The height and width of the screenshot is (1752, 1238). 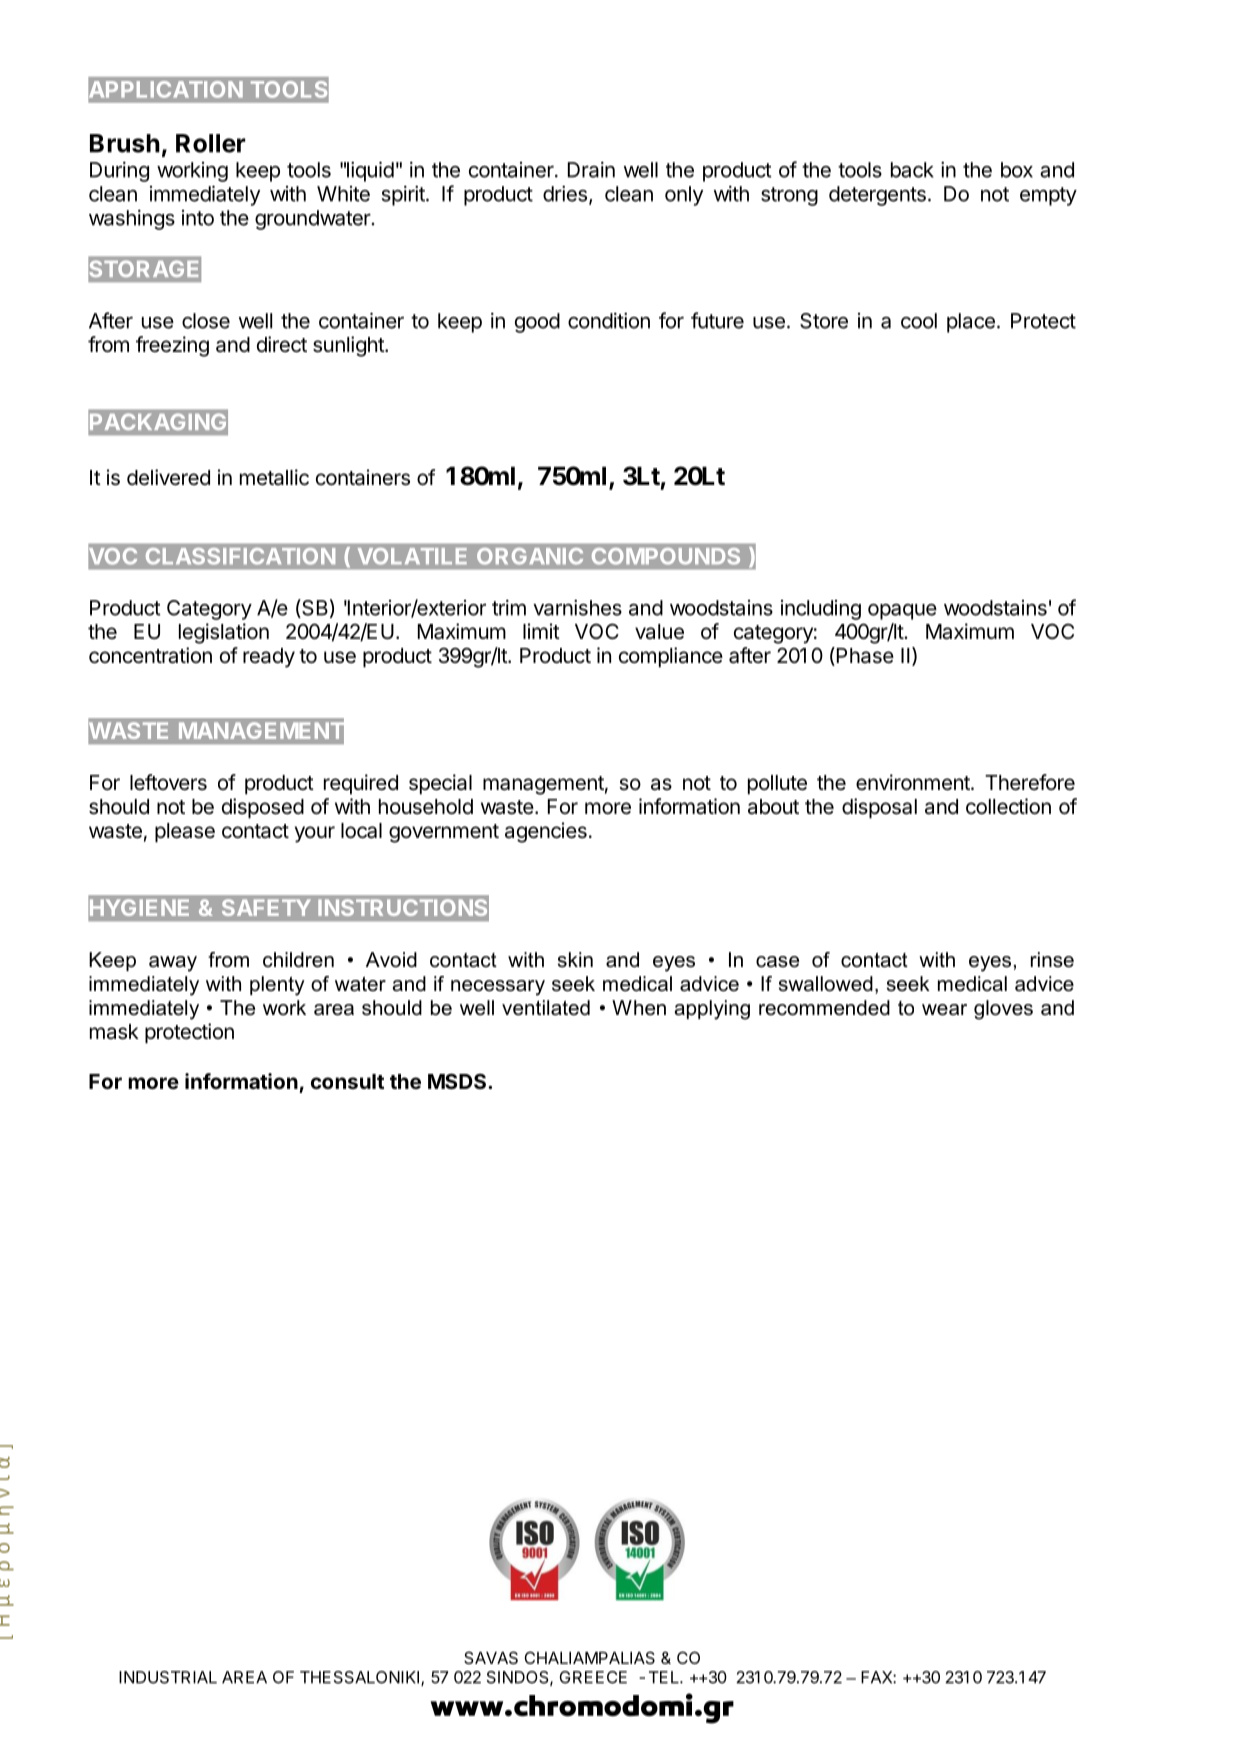 I want to click on ORGANIC, so click(x=530, y=556).
